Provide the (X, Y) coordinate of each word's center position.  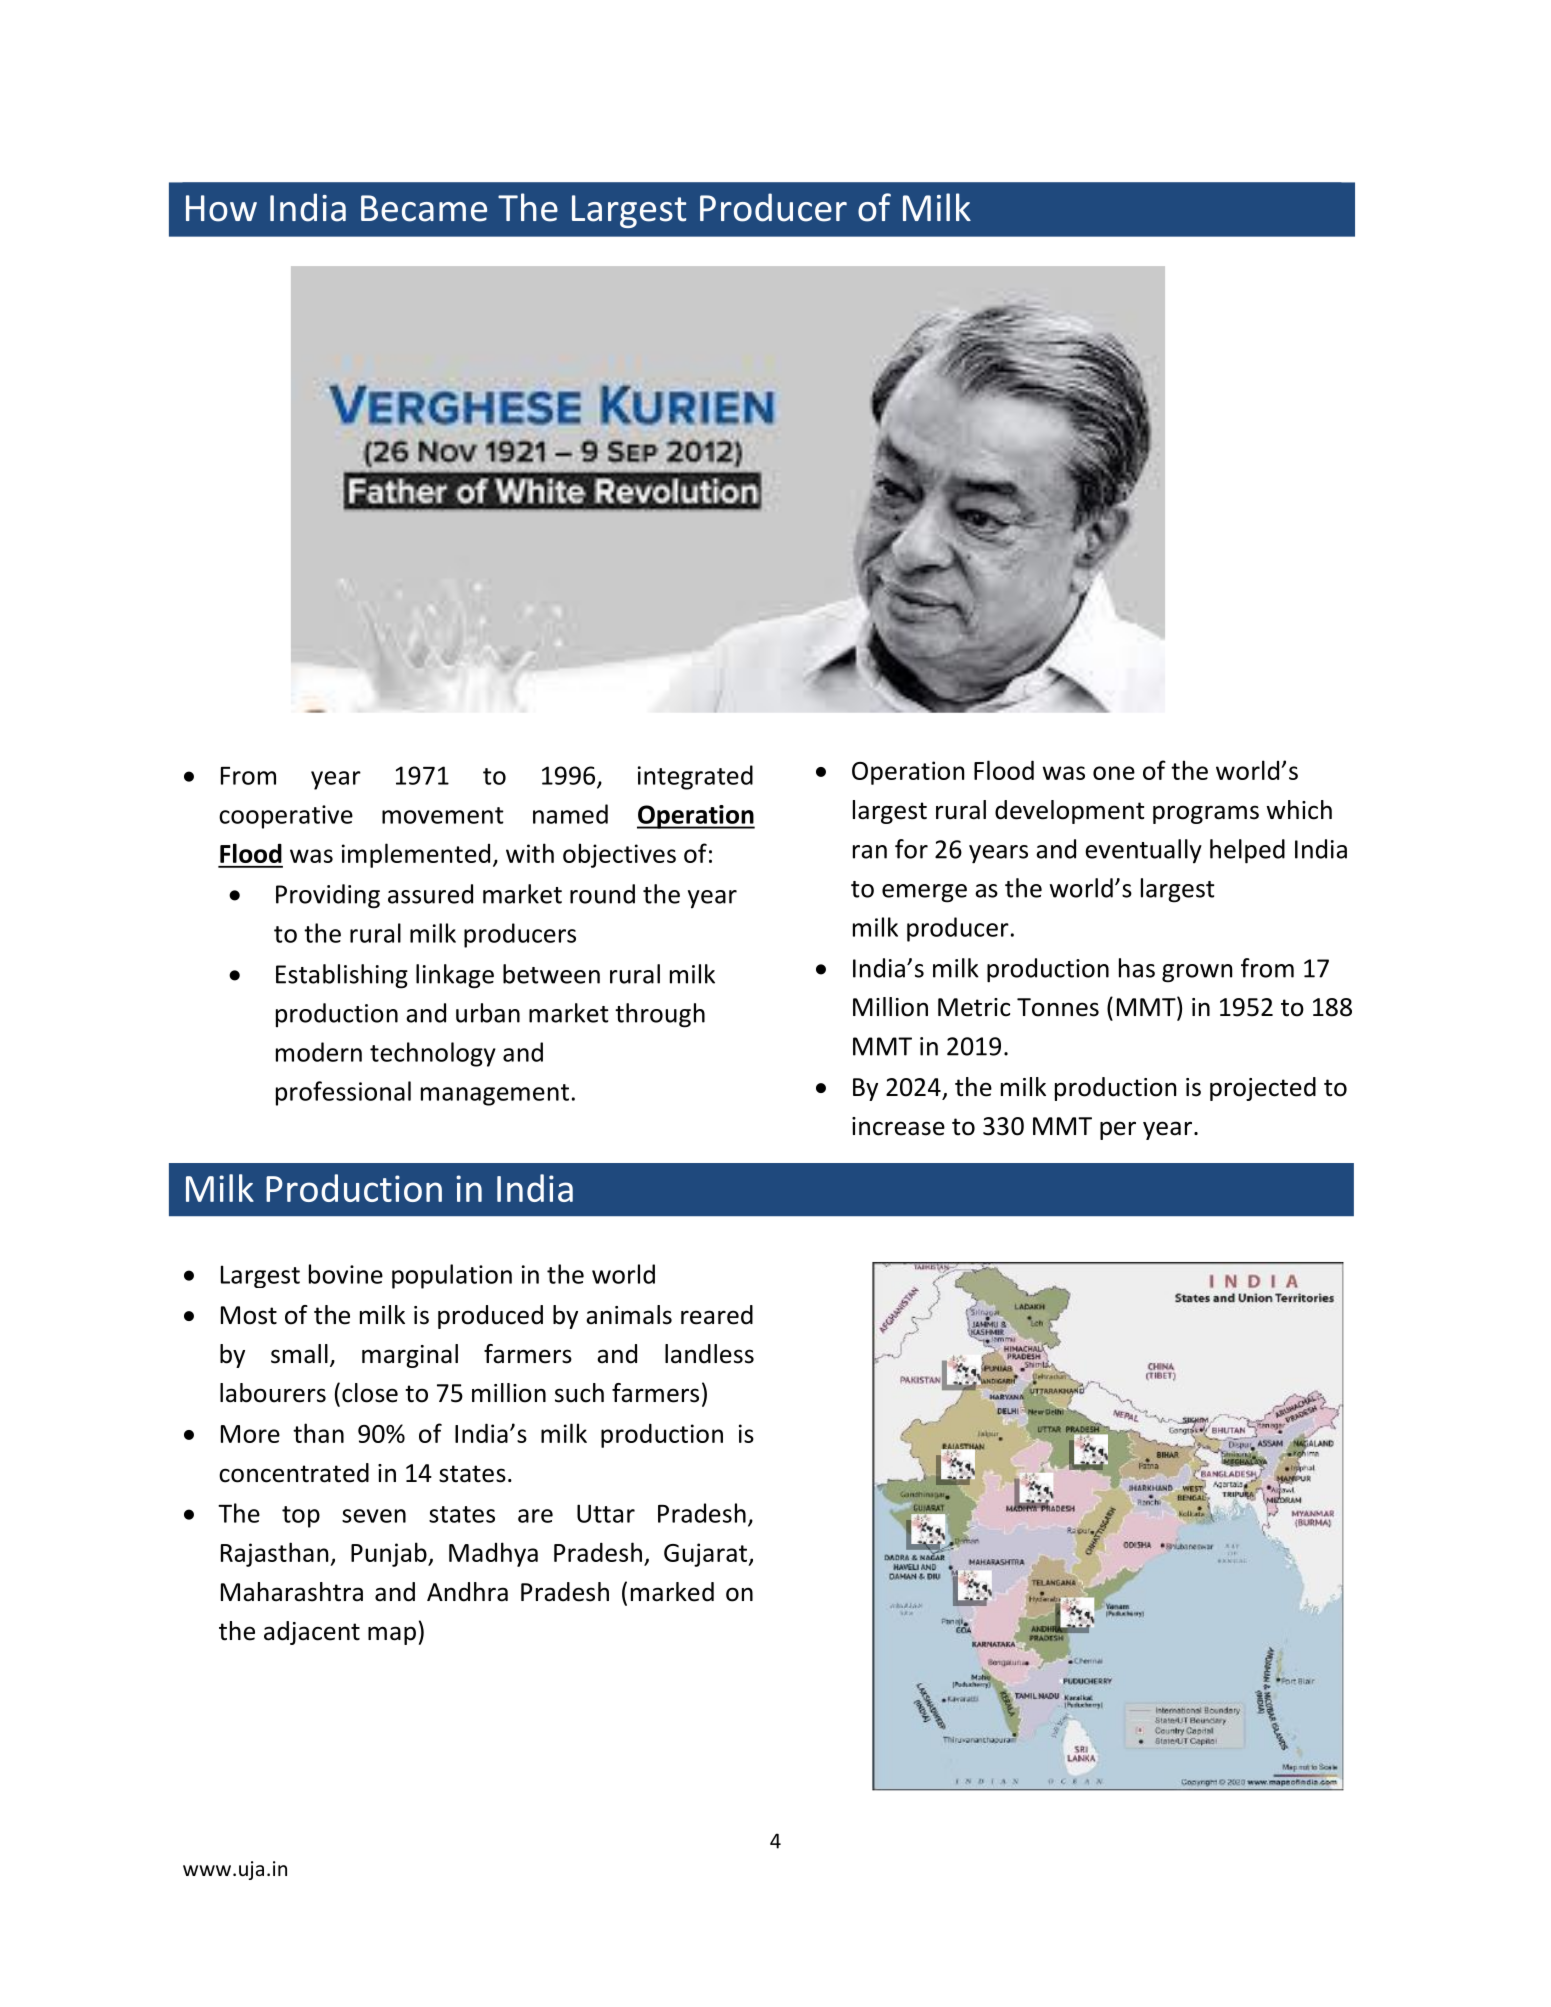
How (221, 208)
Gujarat (707, 1555)
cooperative (286, 817)
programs (1206, 814)
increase (898, 1126)
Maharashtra (292, 1592)
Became (424, 208)
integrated (695, 777)
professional (343, 1093)
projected (1263, 1089)
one (1114, 773)
